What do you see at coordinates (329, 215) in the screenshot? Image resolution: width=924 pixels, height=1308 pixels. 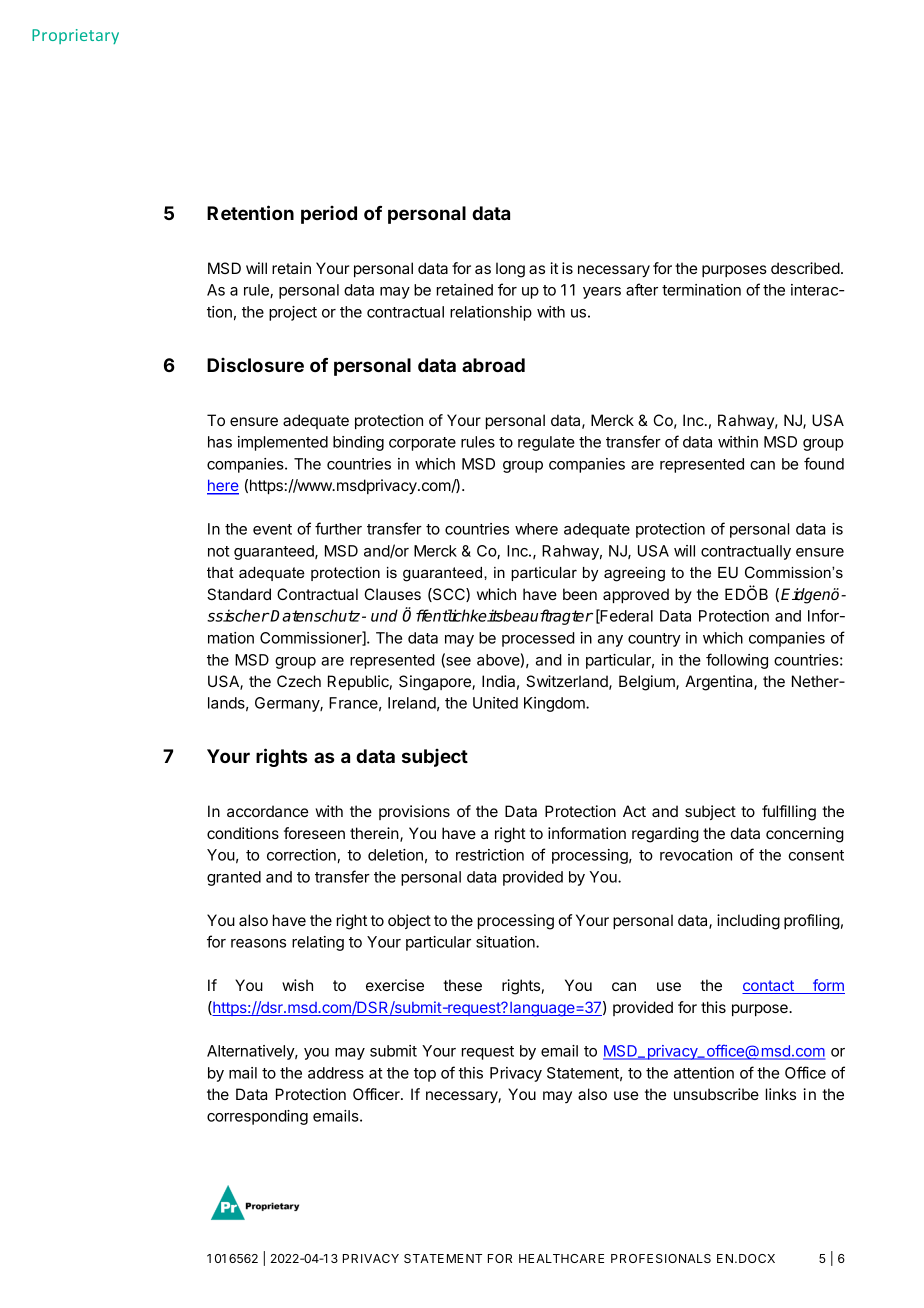 I see `period` at bounding box center [329, 215].
